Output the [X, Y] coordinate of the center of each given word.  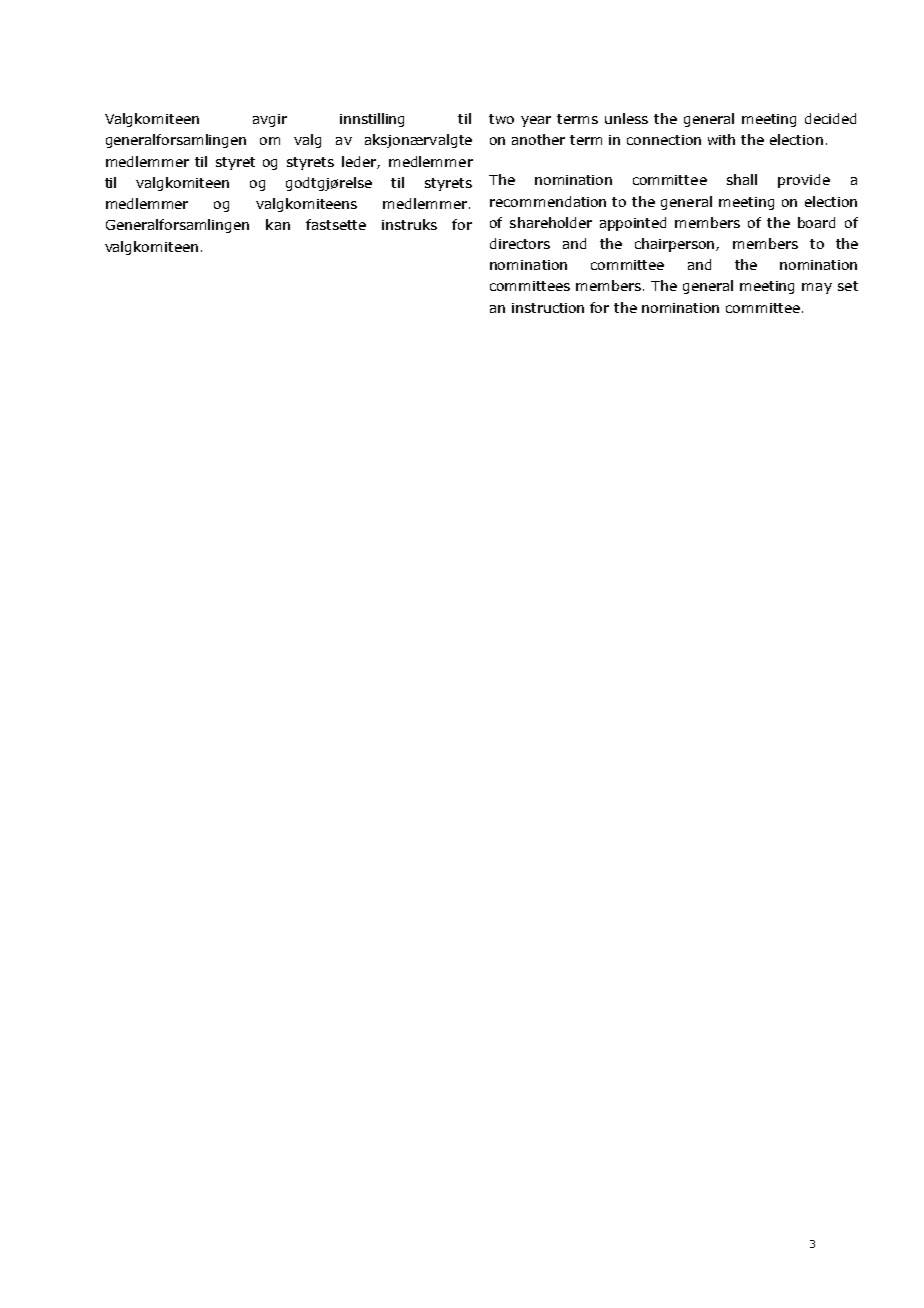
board [816, 222]
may [817, 288]
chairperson [676, 245]
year [536, 121]
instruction [548, 308]
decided [830, 118]
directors [520, 243]
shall [742, 179]
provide [804, 181]
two [501, 119]
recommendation [548, 201]
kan [278, 224]
